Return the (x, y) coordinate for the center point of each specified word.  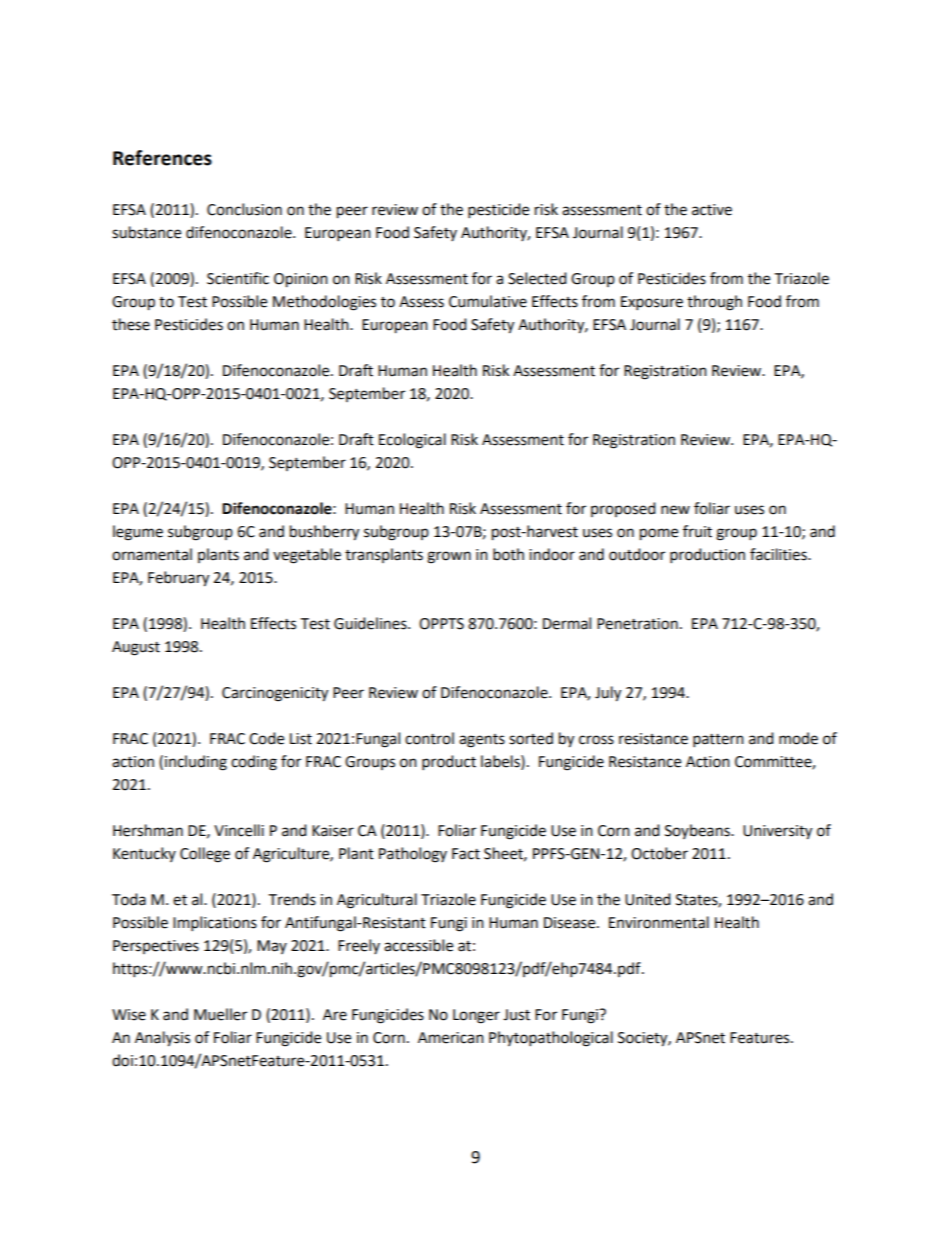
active (712, 210)
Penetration (637, 624)
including (196, 763)
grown (449, 557)
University (777, 832)
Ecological (412, 441)
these (131, 324)
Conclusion (244, 209)
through (714, 303)
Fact (466, 854)
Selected (537, 278)
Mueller (220, 1014)
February (178, 579)
